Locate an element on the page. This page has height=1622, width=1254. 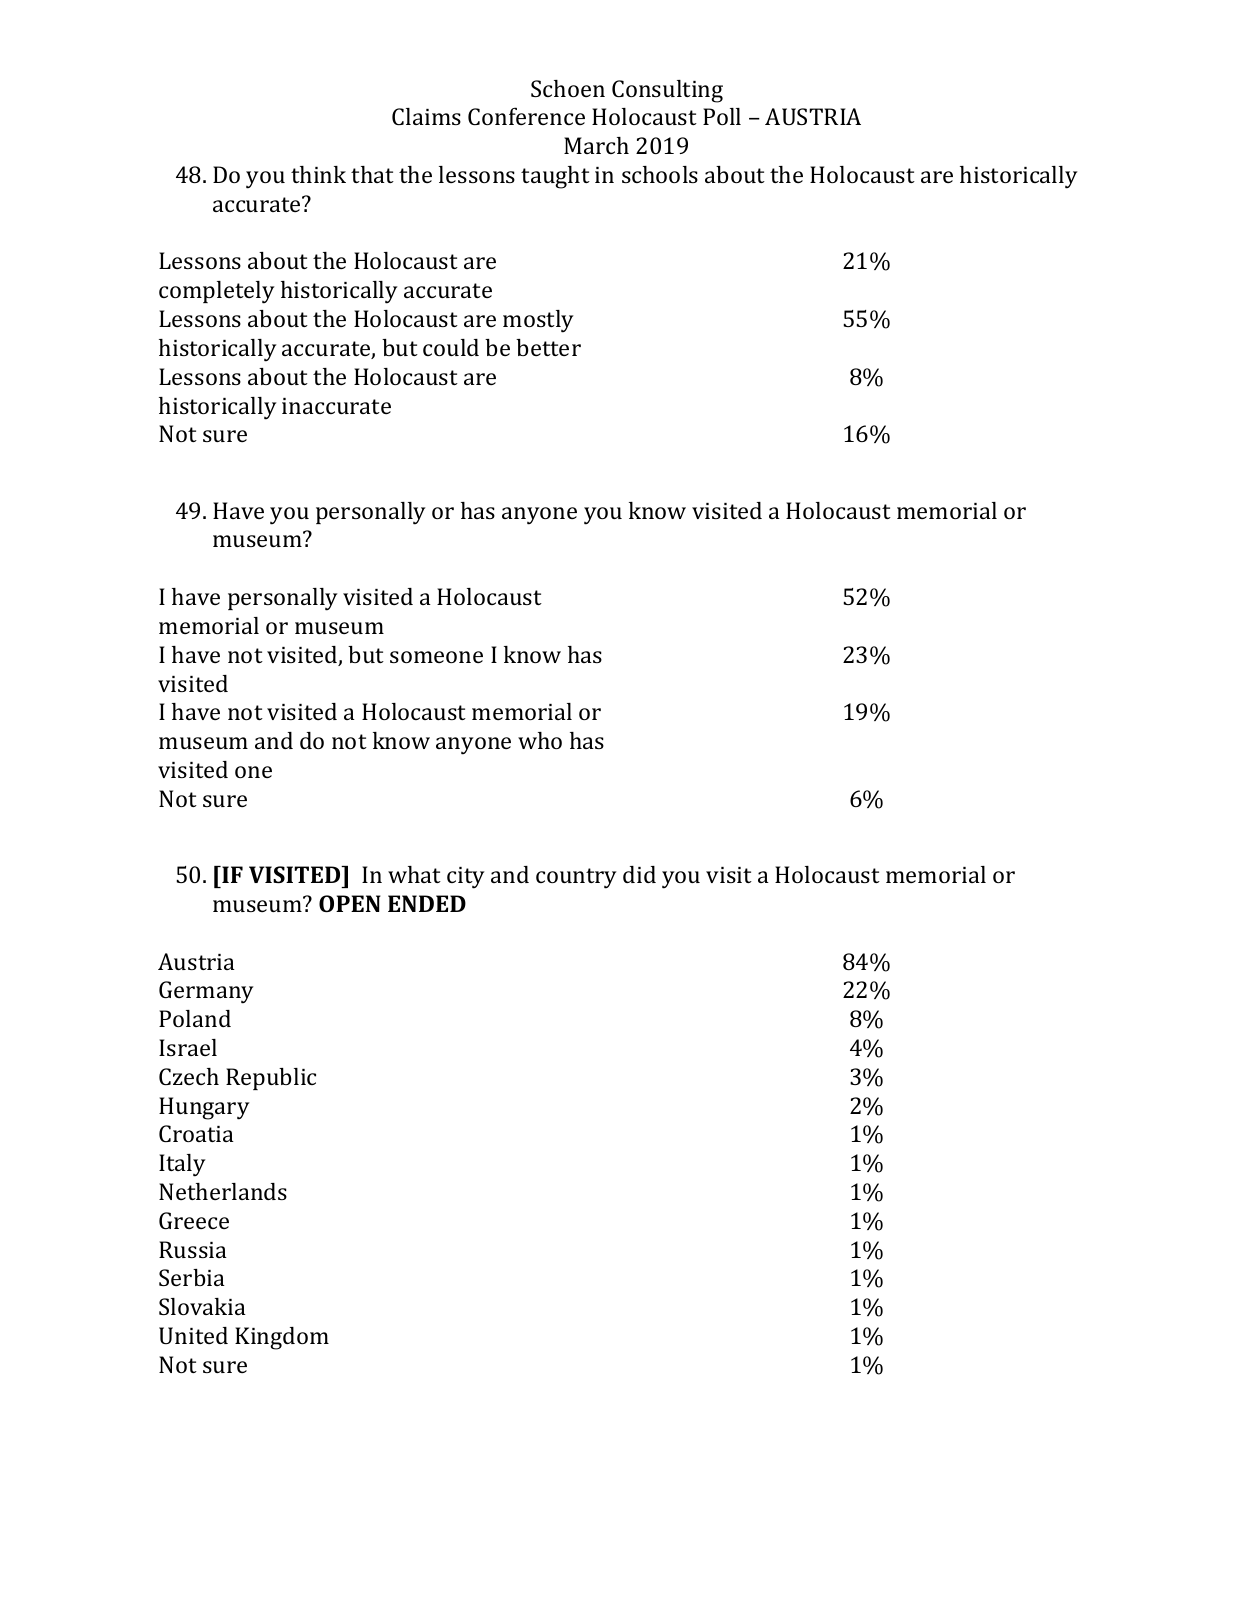
Germany is located at coordinates (206, 992).
